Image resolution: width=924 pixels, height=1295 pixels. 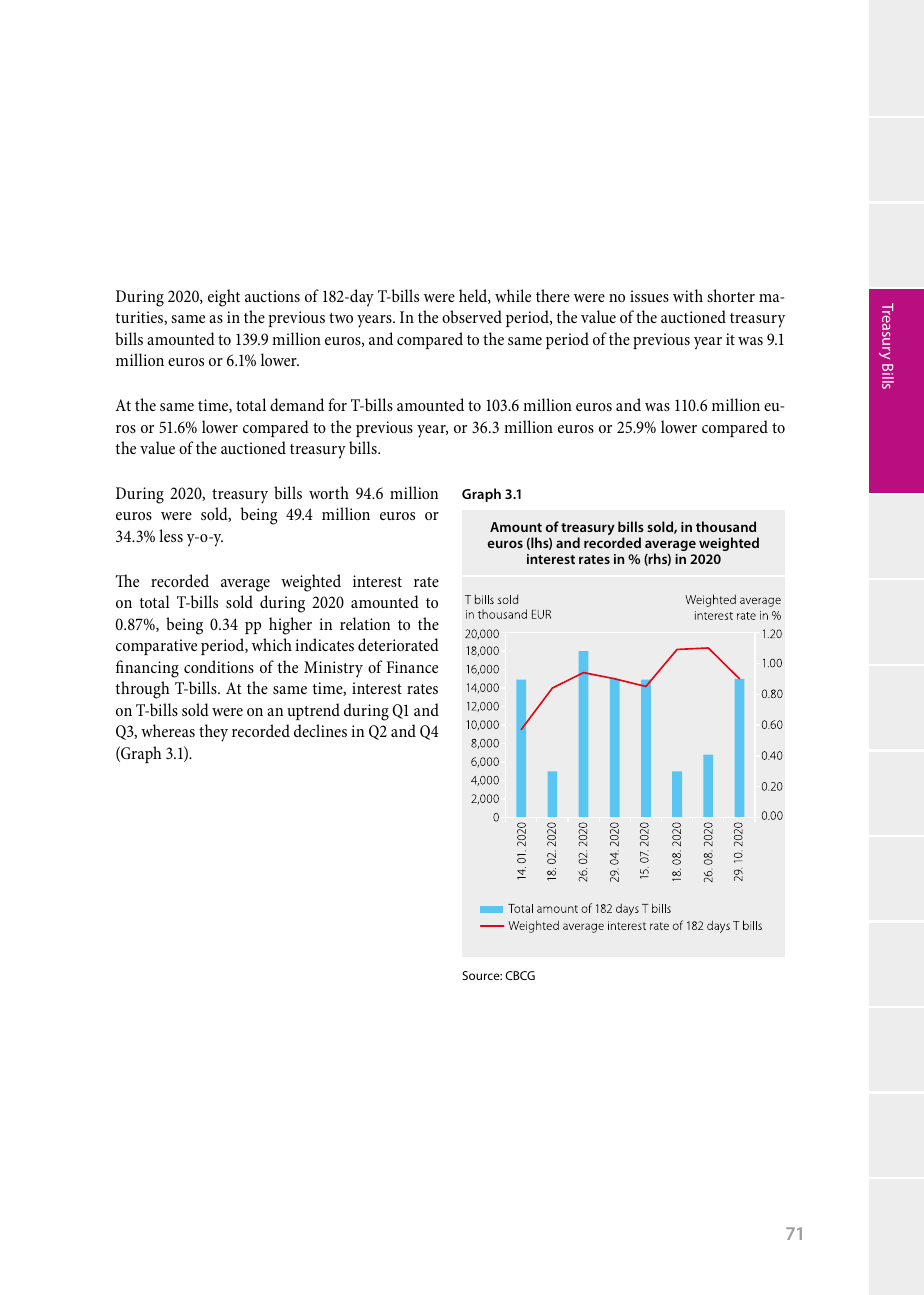 I want to click on demand, so click(x=297, y=404).
